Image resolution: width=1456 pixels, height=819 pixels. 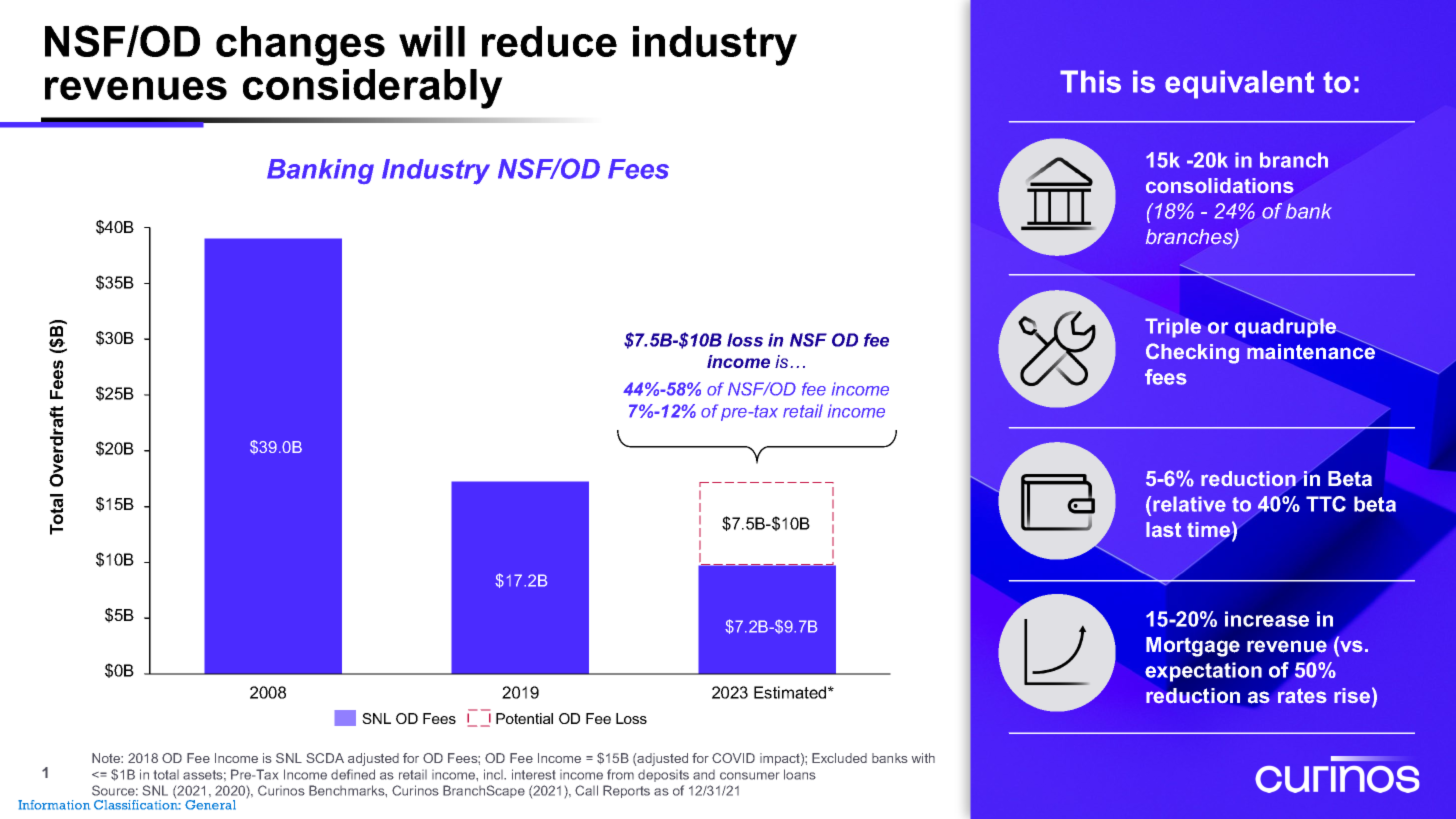 I want to click on with, so click(x=923, y=758).
